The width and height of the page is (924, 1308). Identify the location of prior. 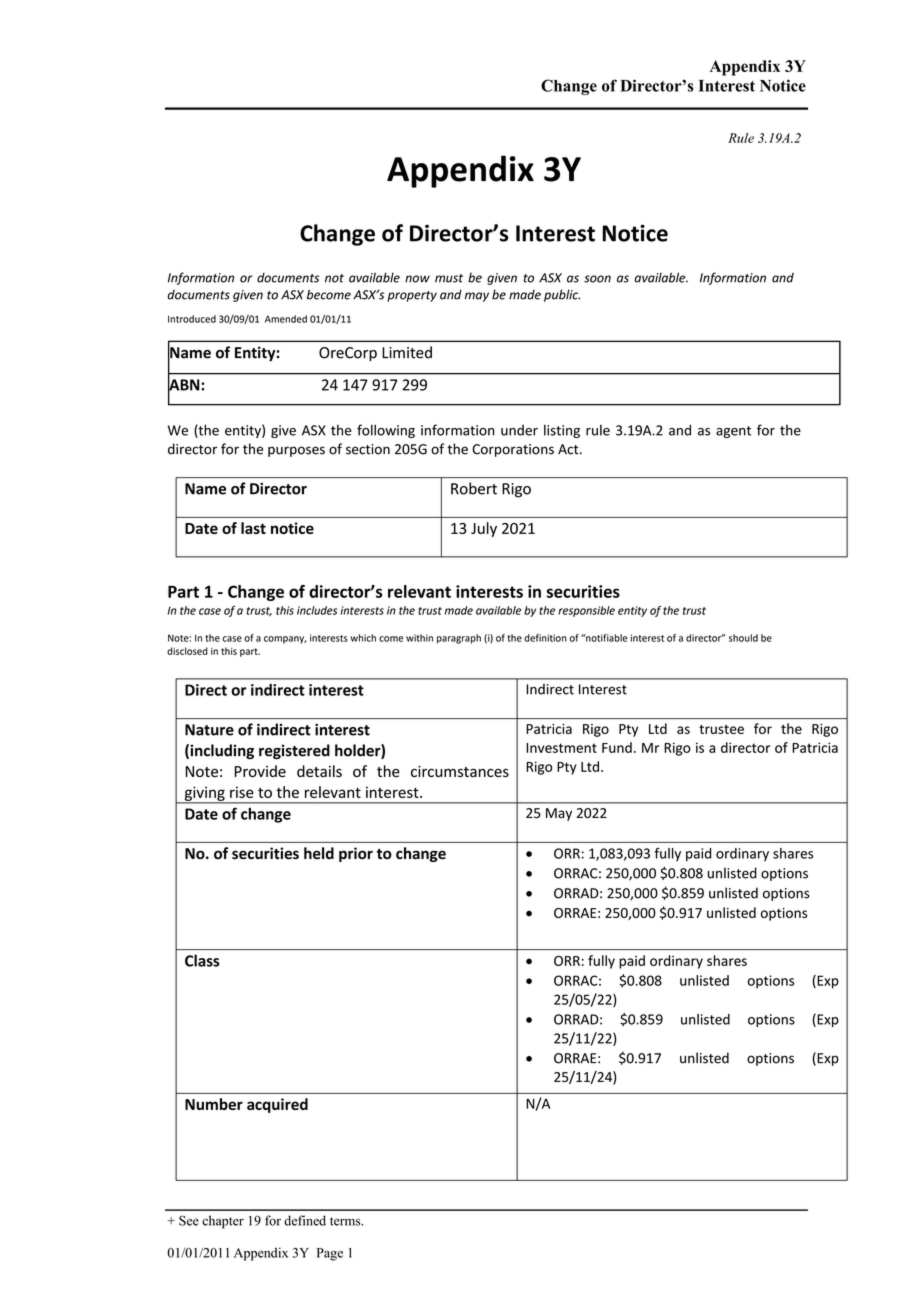
(356, 854).
